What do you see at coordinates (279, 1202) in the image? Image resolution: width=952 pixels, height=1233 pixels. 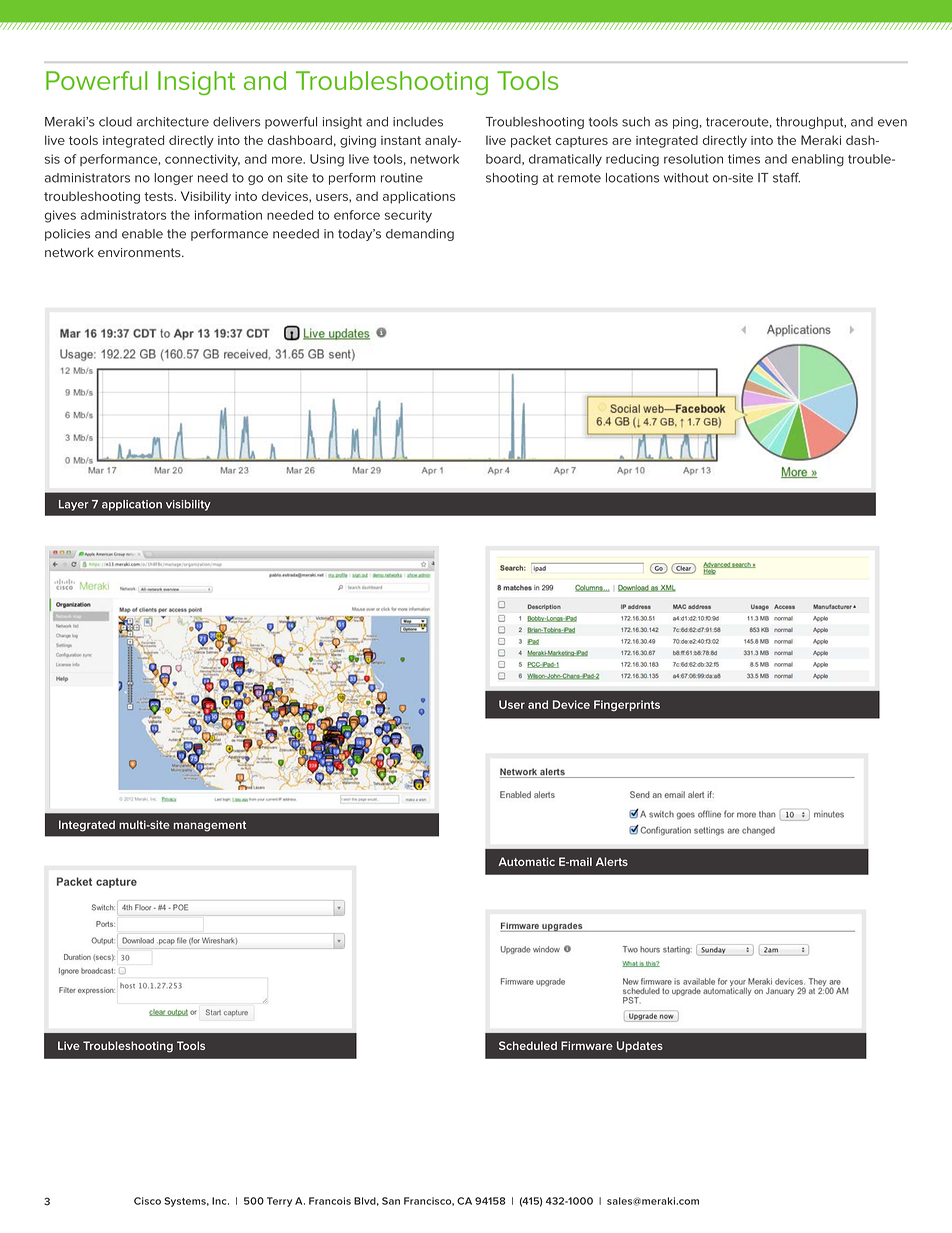 I see `Terry` at bounding box center [279, 1202].
